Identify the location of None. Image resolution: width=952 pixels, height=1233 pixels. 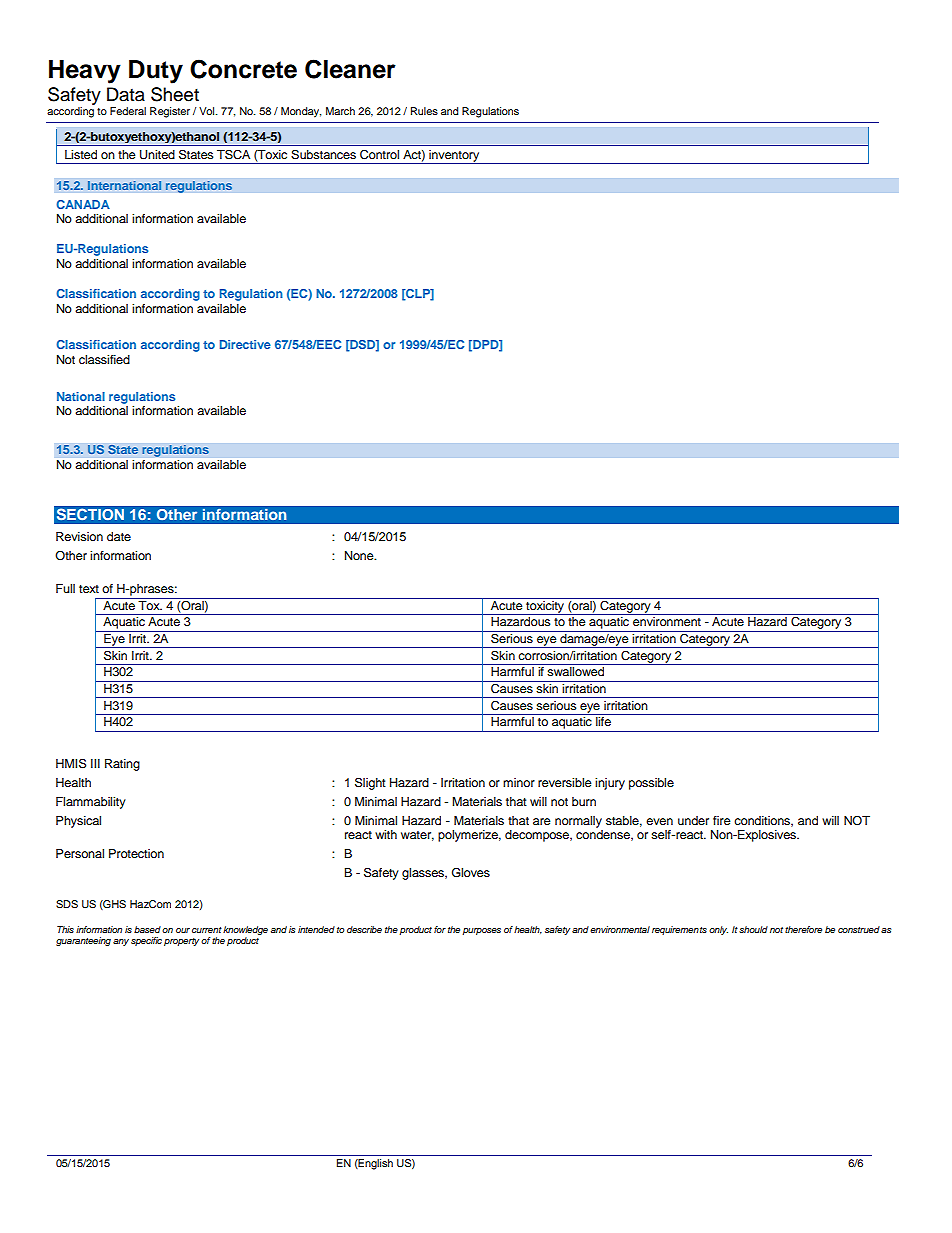
(360, 555).
